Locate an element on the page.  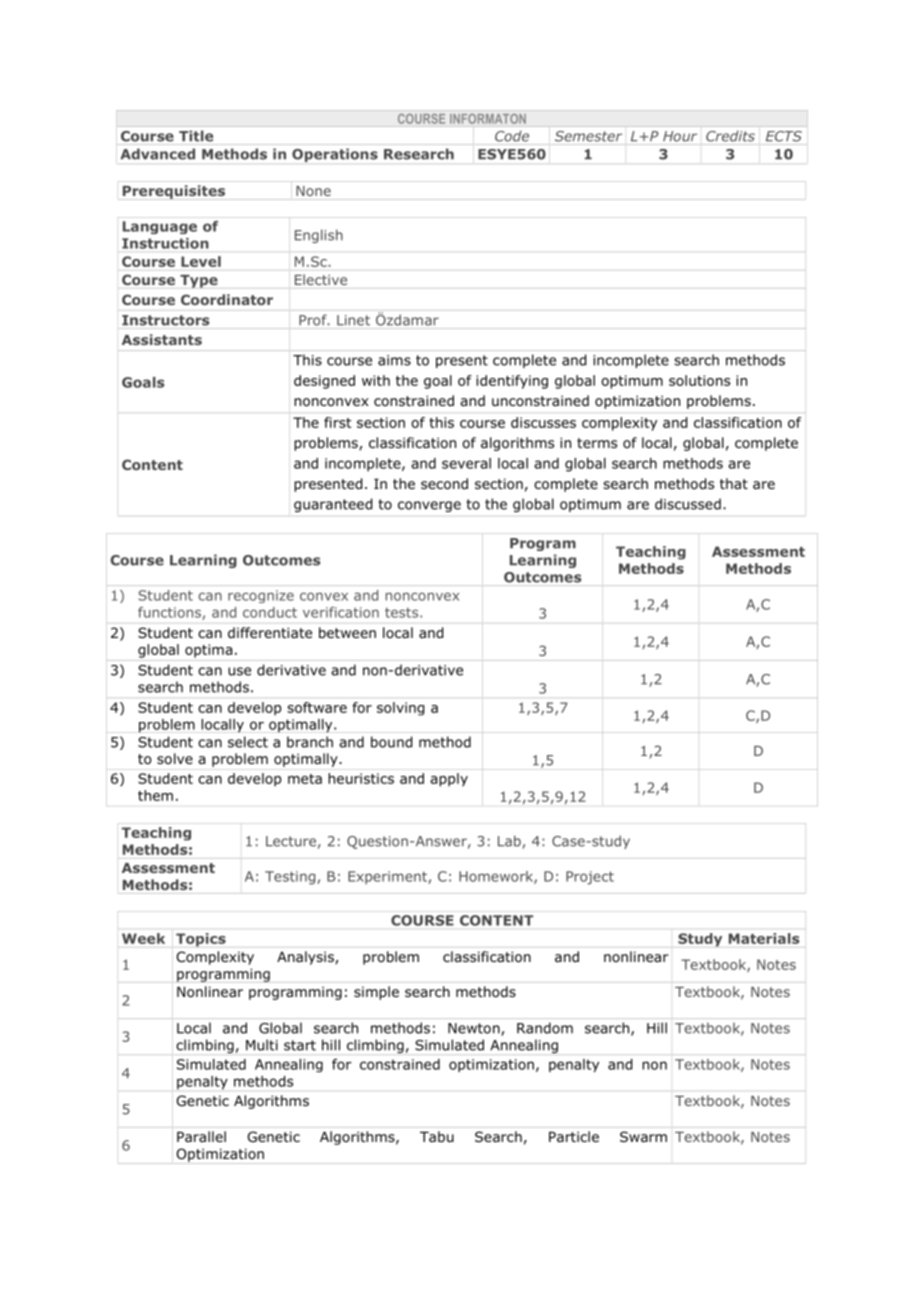
Tabu is located at coordinates (437, 1136).
